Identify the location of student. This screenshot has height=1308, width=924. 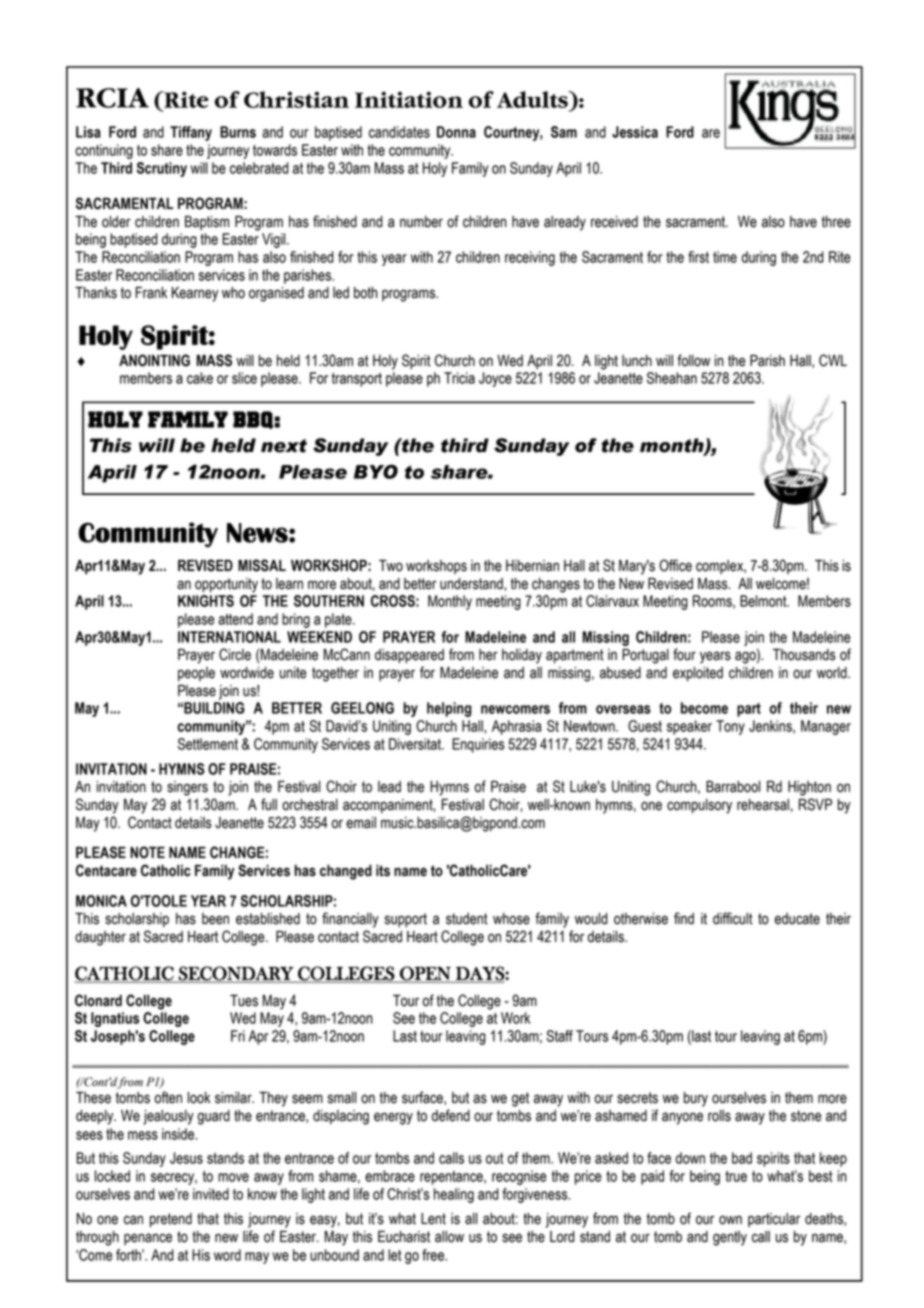
(467, 919).
